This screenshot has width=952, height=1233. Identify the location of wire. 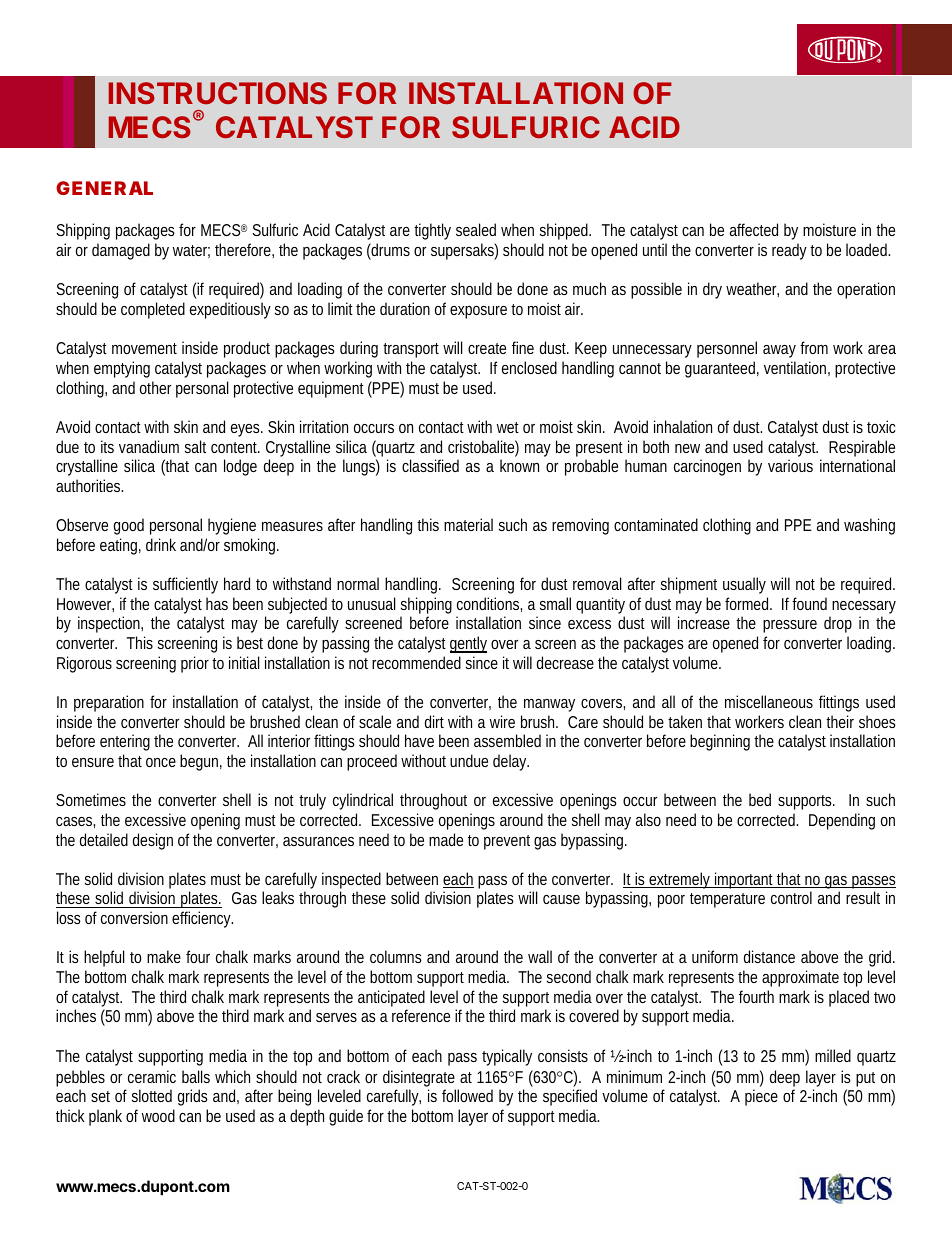
(502, 721).
